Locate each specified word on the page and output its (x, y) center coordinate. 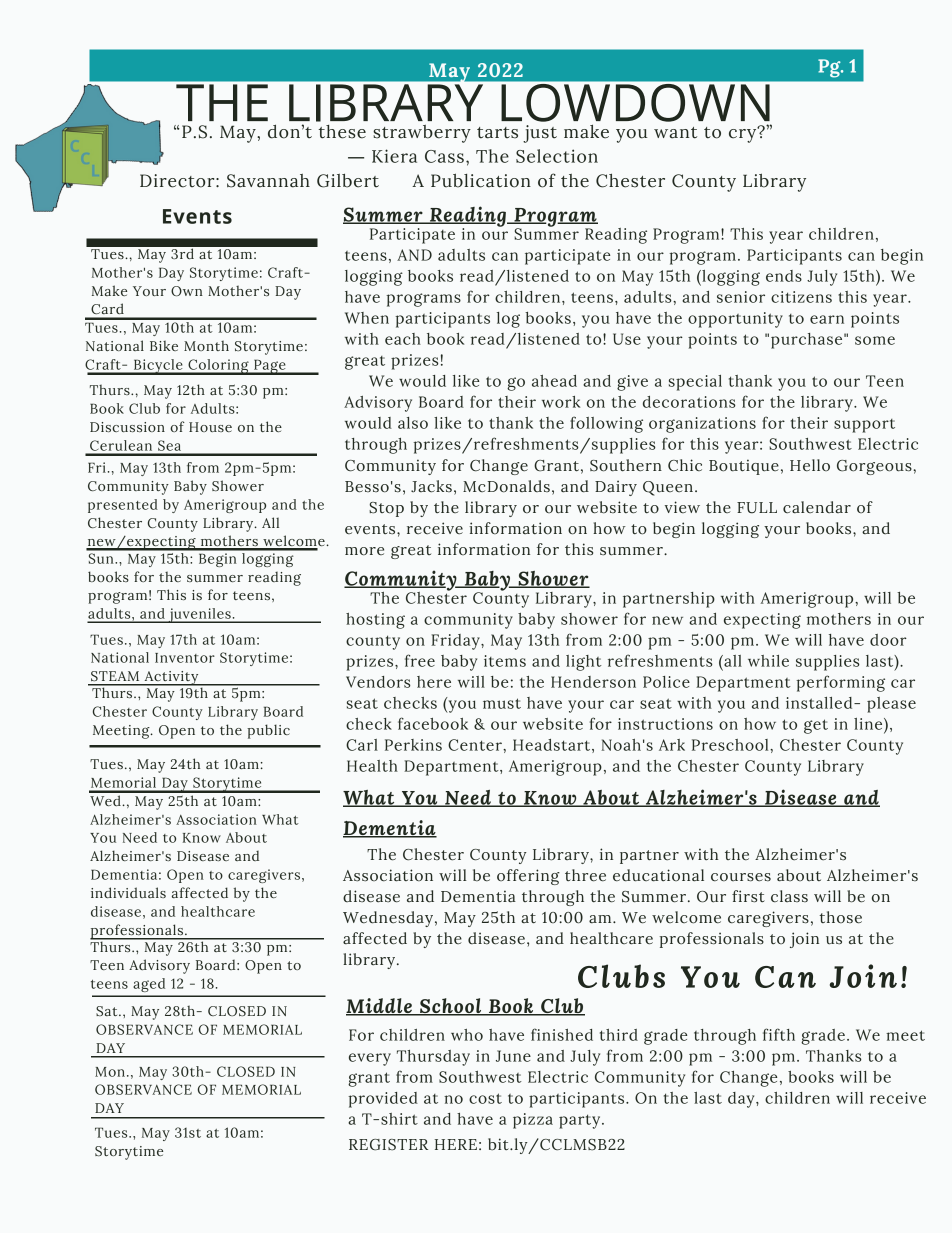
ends (784, 276)
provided (383, 1100)
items (505, 661)
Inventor (185, 658)
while (768, 661)
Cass (444, 156)
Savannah (268, 181)
